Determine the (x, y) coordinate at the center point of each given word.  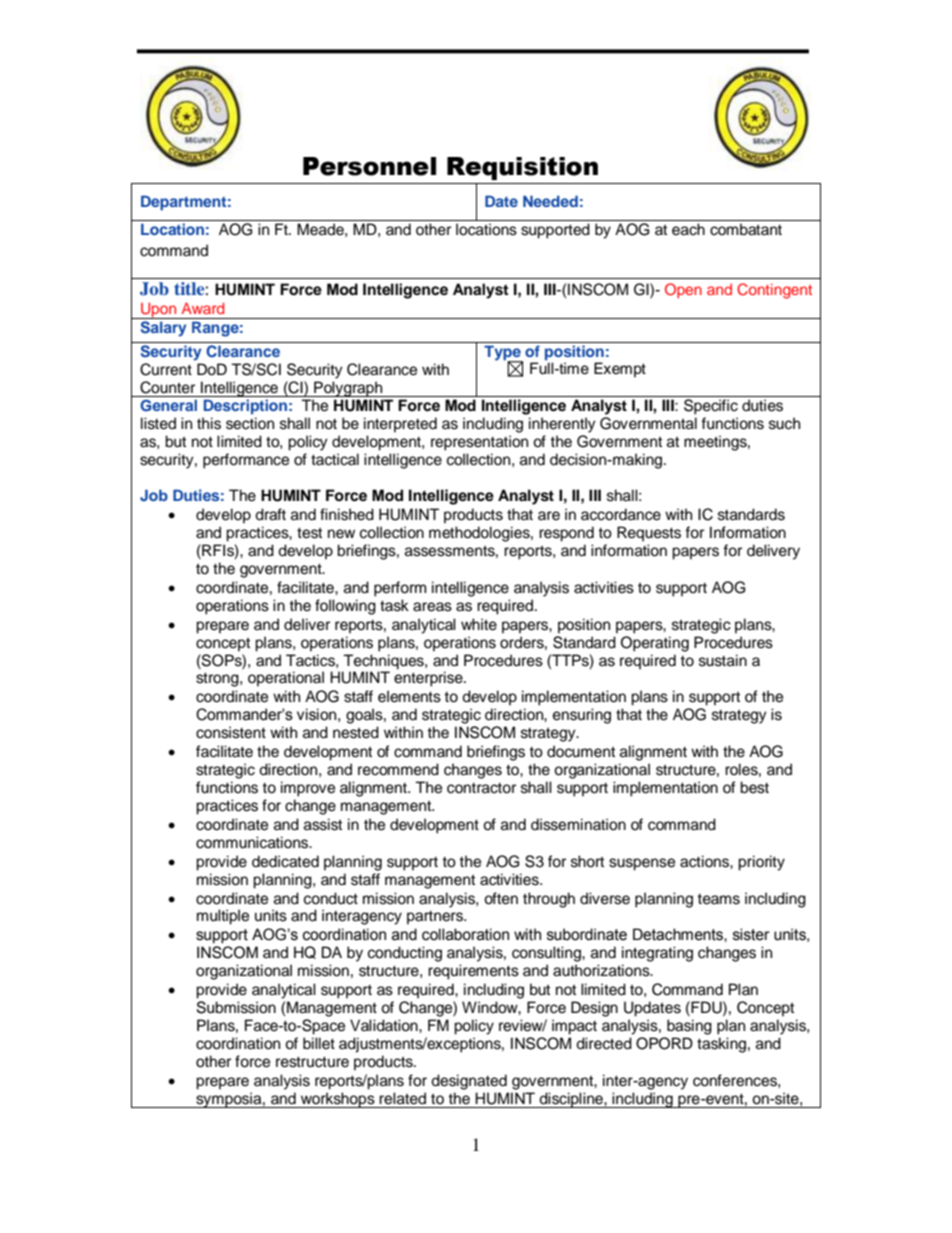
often (501, 898)
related (402, 1098)
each (688, 229)
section (250, 423)
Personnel (369, 166)
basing (689, 1027)
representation (479, 443)
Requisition (522, 168)
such (784, 423)
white (479, 624)
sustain (723, 660)
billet (319, 1043)
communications (253, 842)
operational (286, 679)
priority (761, 863)
